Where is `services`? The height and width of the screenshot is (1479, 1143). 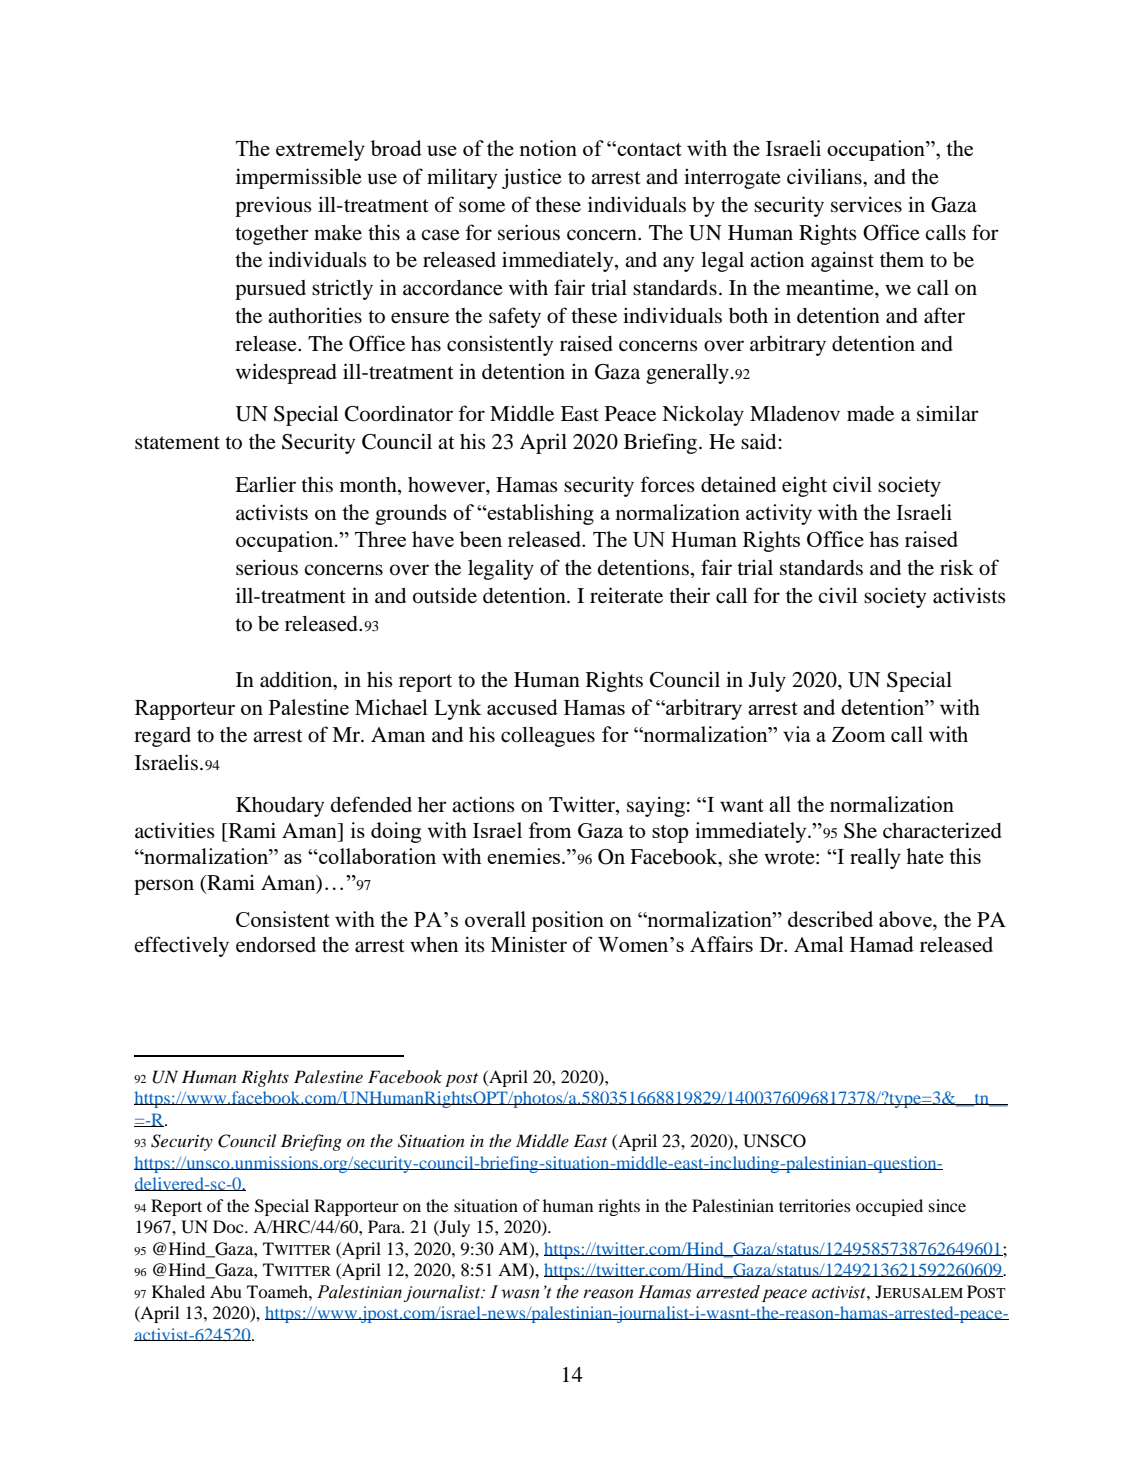 services is located at coordinates (866, 204).
